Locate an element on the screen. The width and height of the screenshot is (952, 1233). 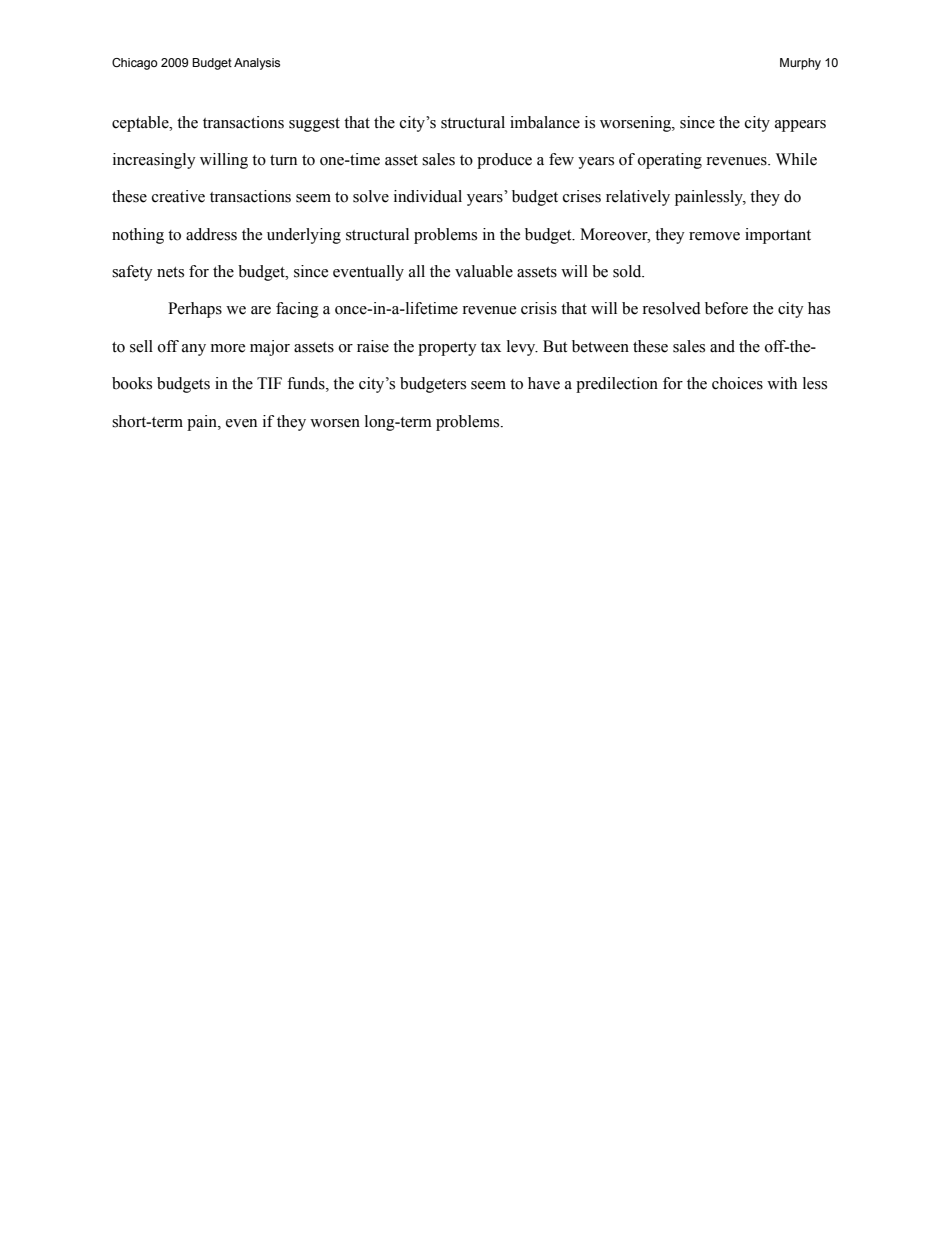
address is located at coordinates (211, 234).
